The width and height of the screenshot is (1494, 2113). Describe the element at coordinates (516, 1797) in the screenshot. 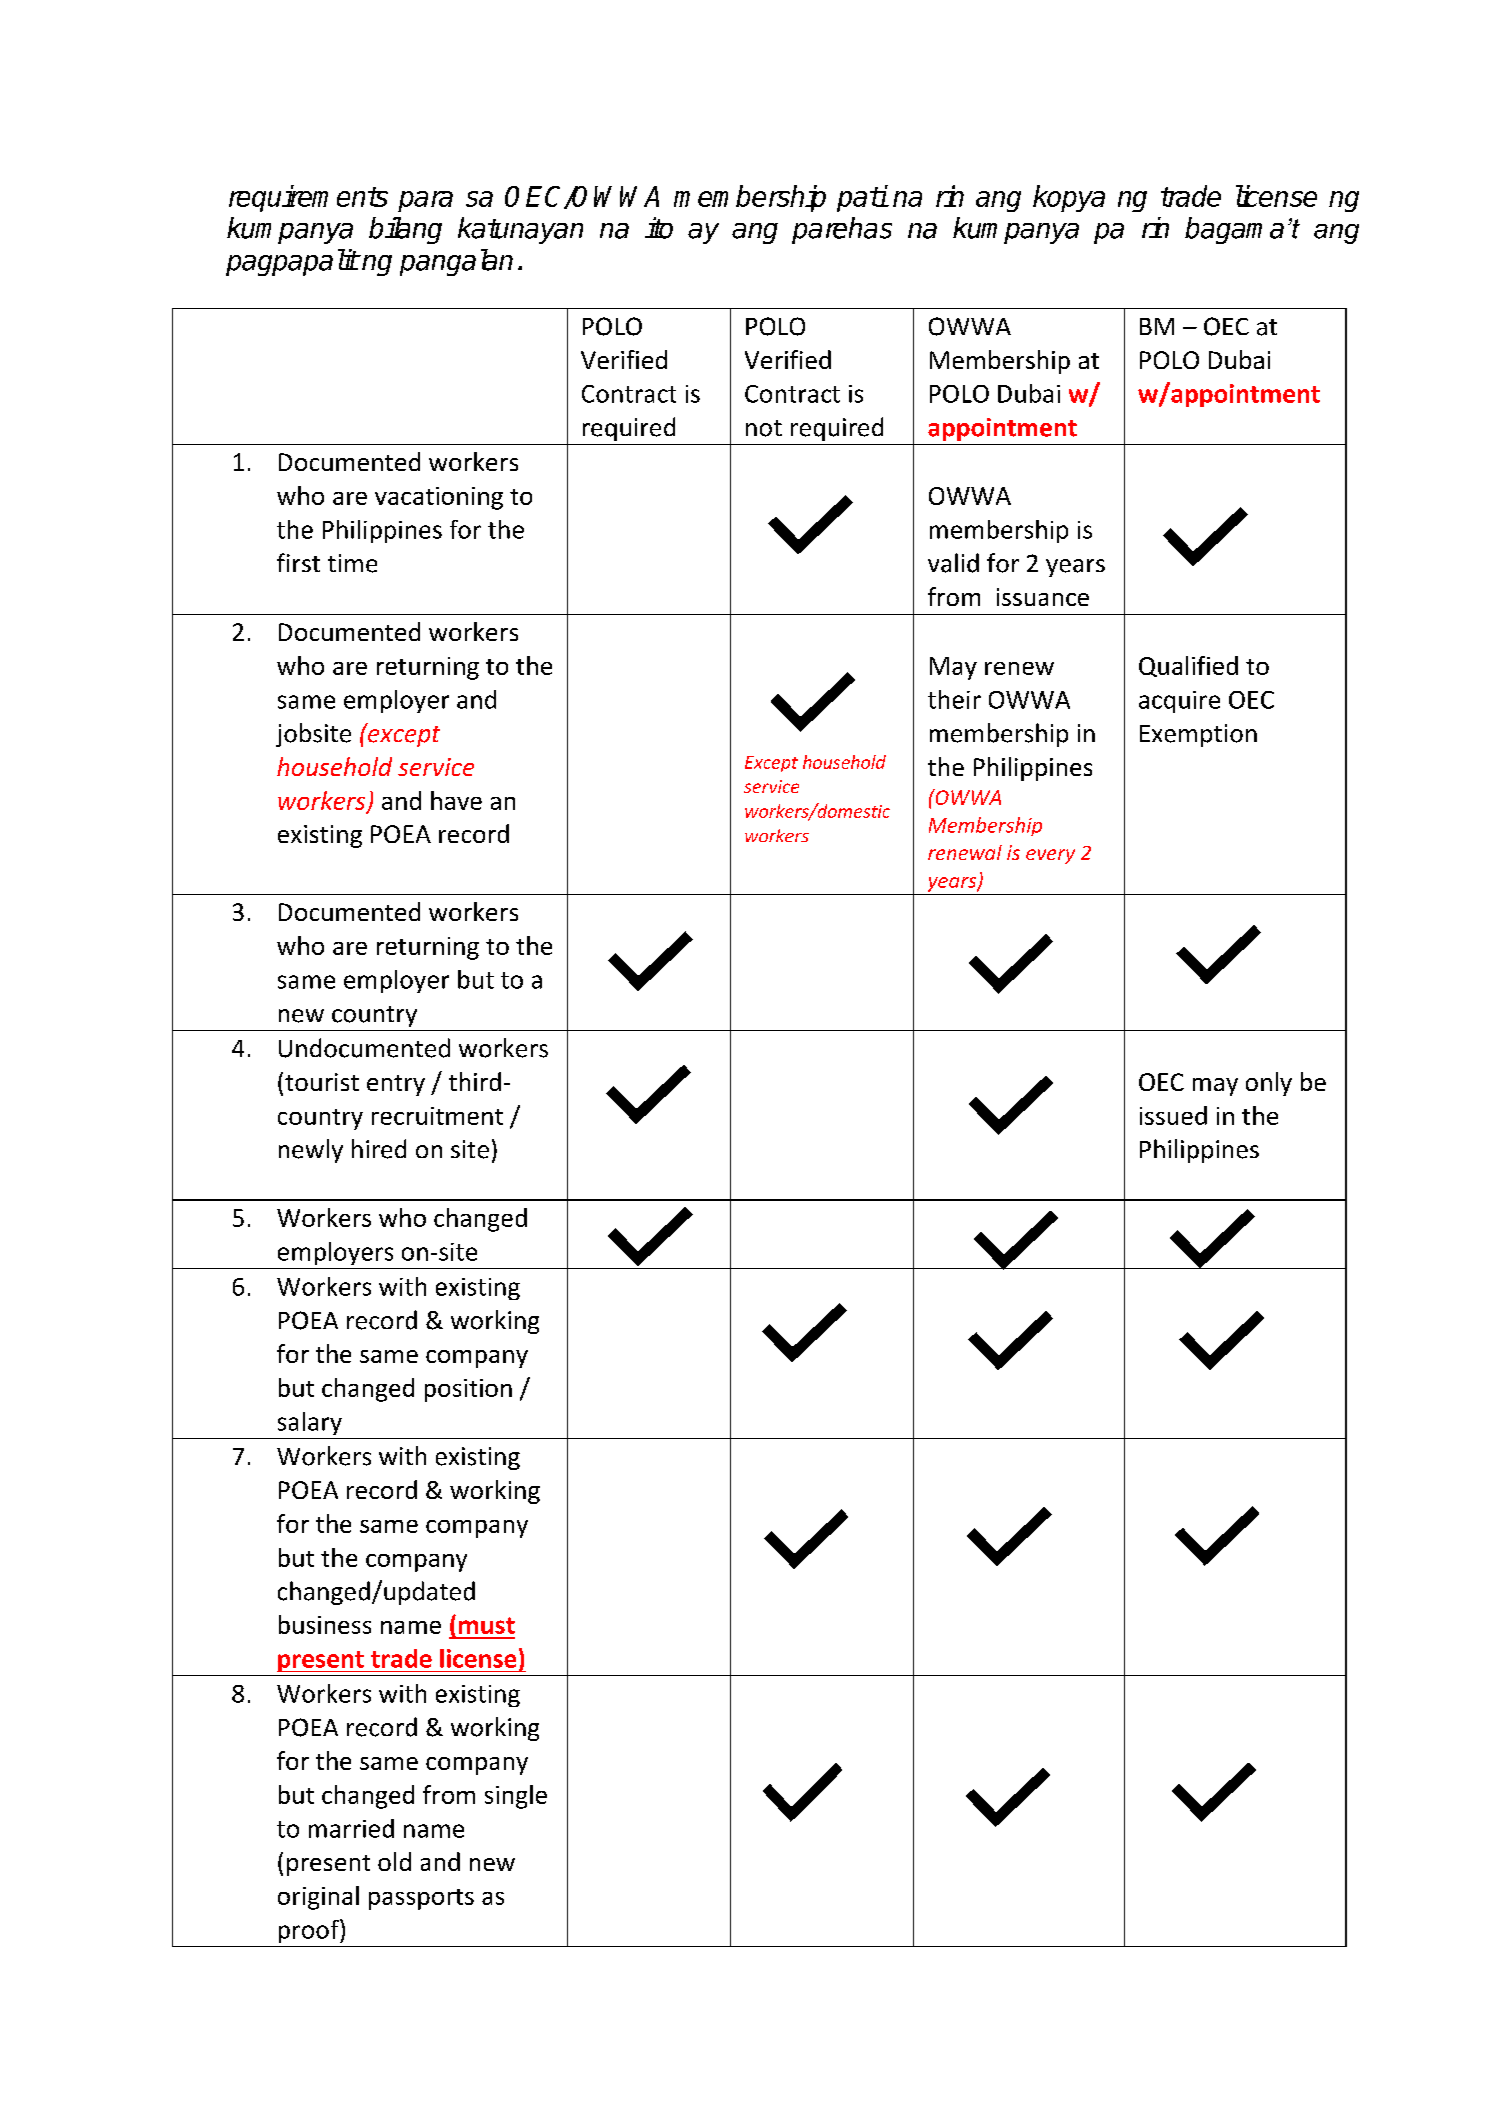

I see `single` at that location.
